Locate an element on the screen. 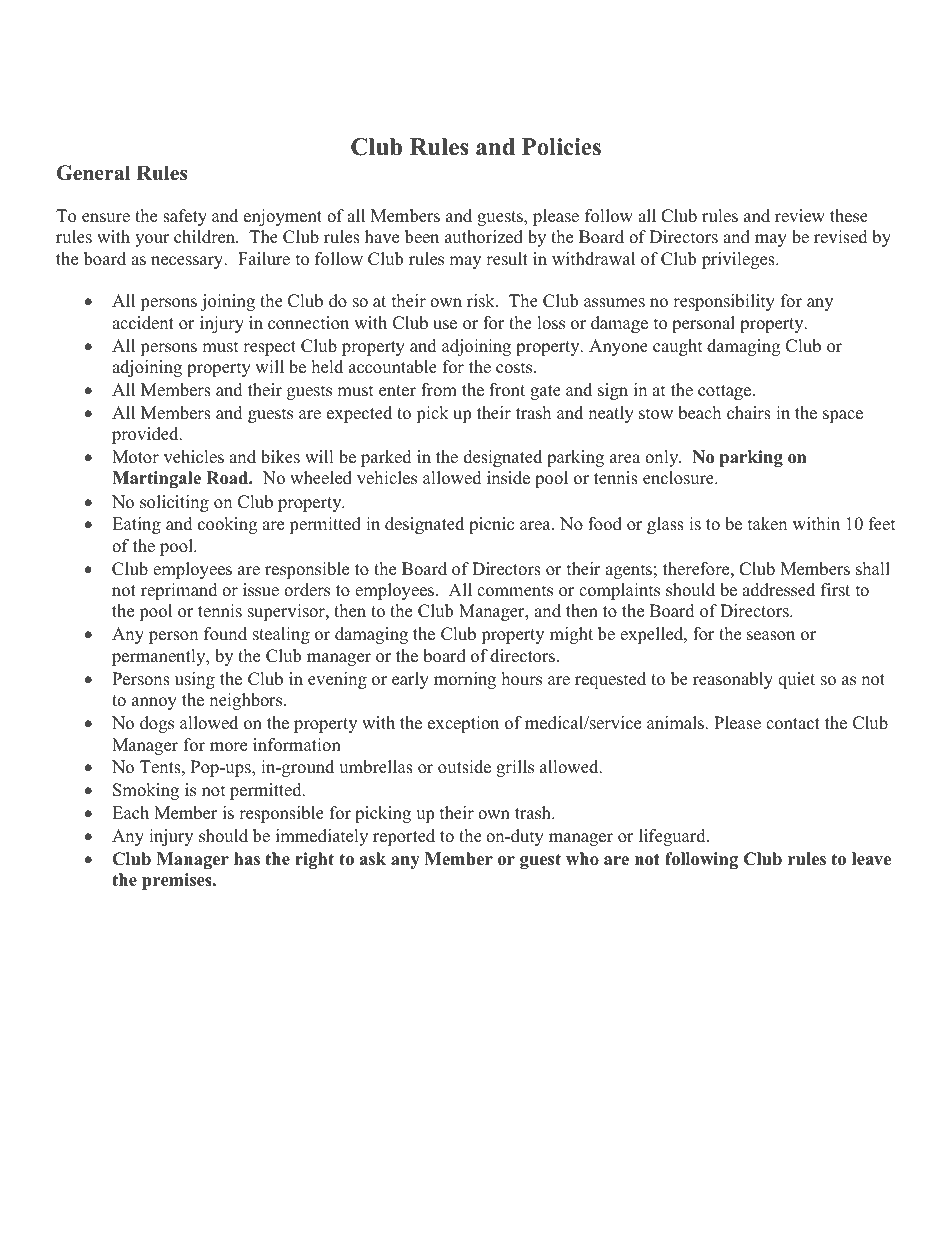  accident is located at coordinates (143, 323).
